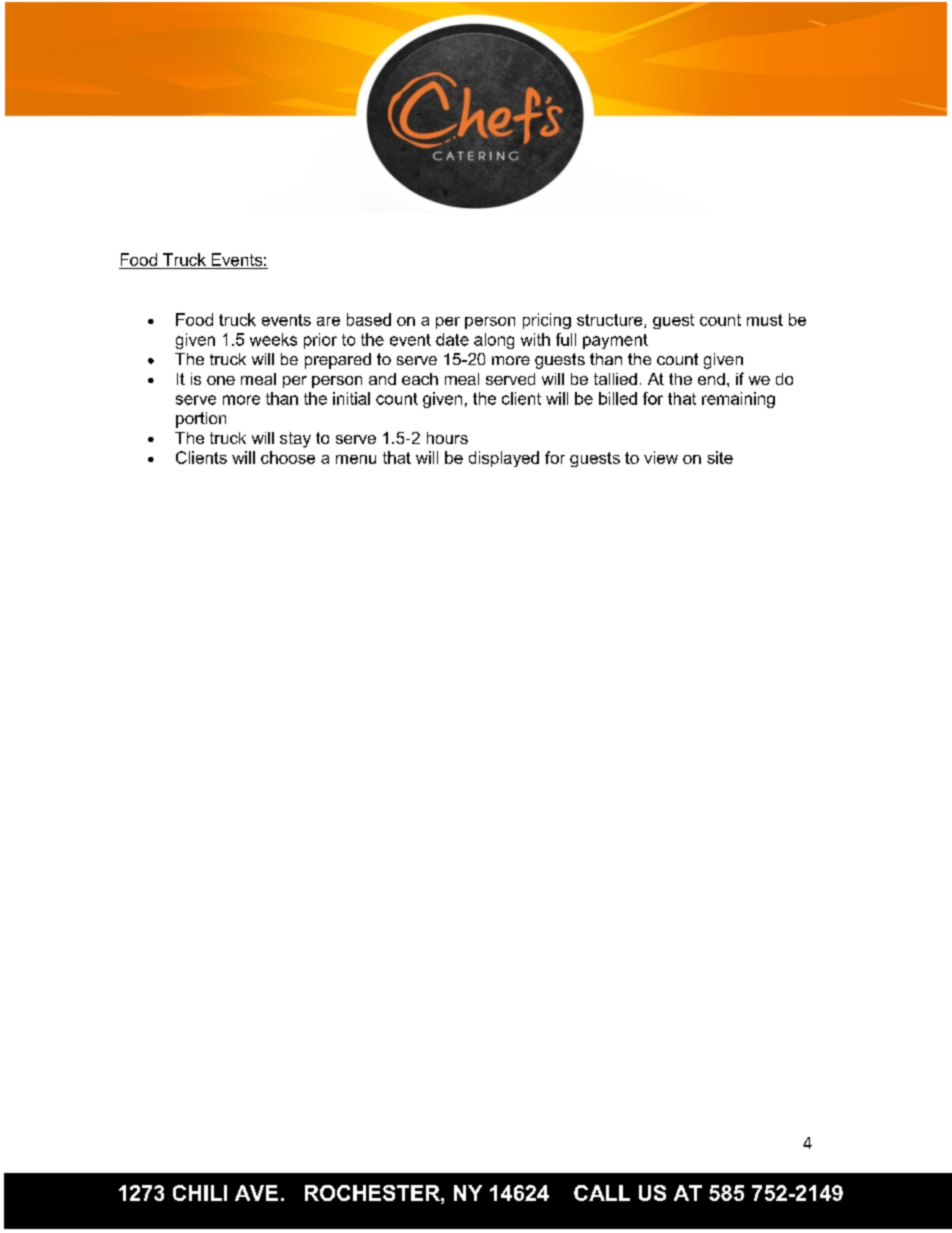 Image resolution: width=952 pixels, height=1233 pixels. What do you see at coordinates (720, 457) in the screenshot?
I see `site` at bounding box center [720, 457].
